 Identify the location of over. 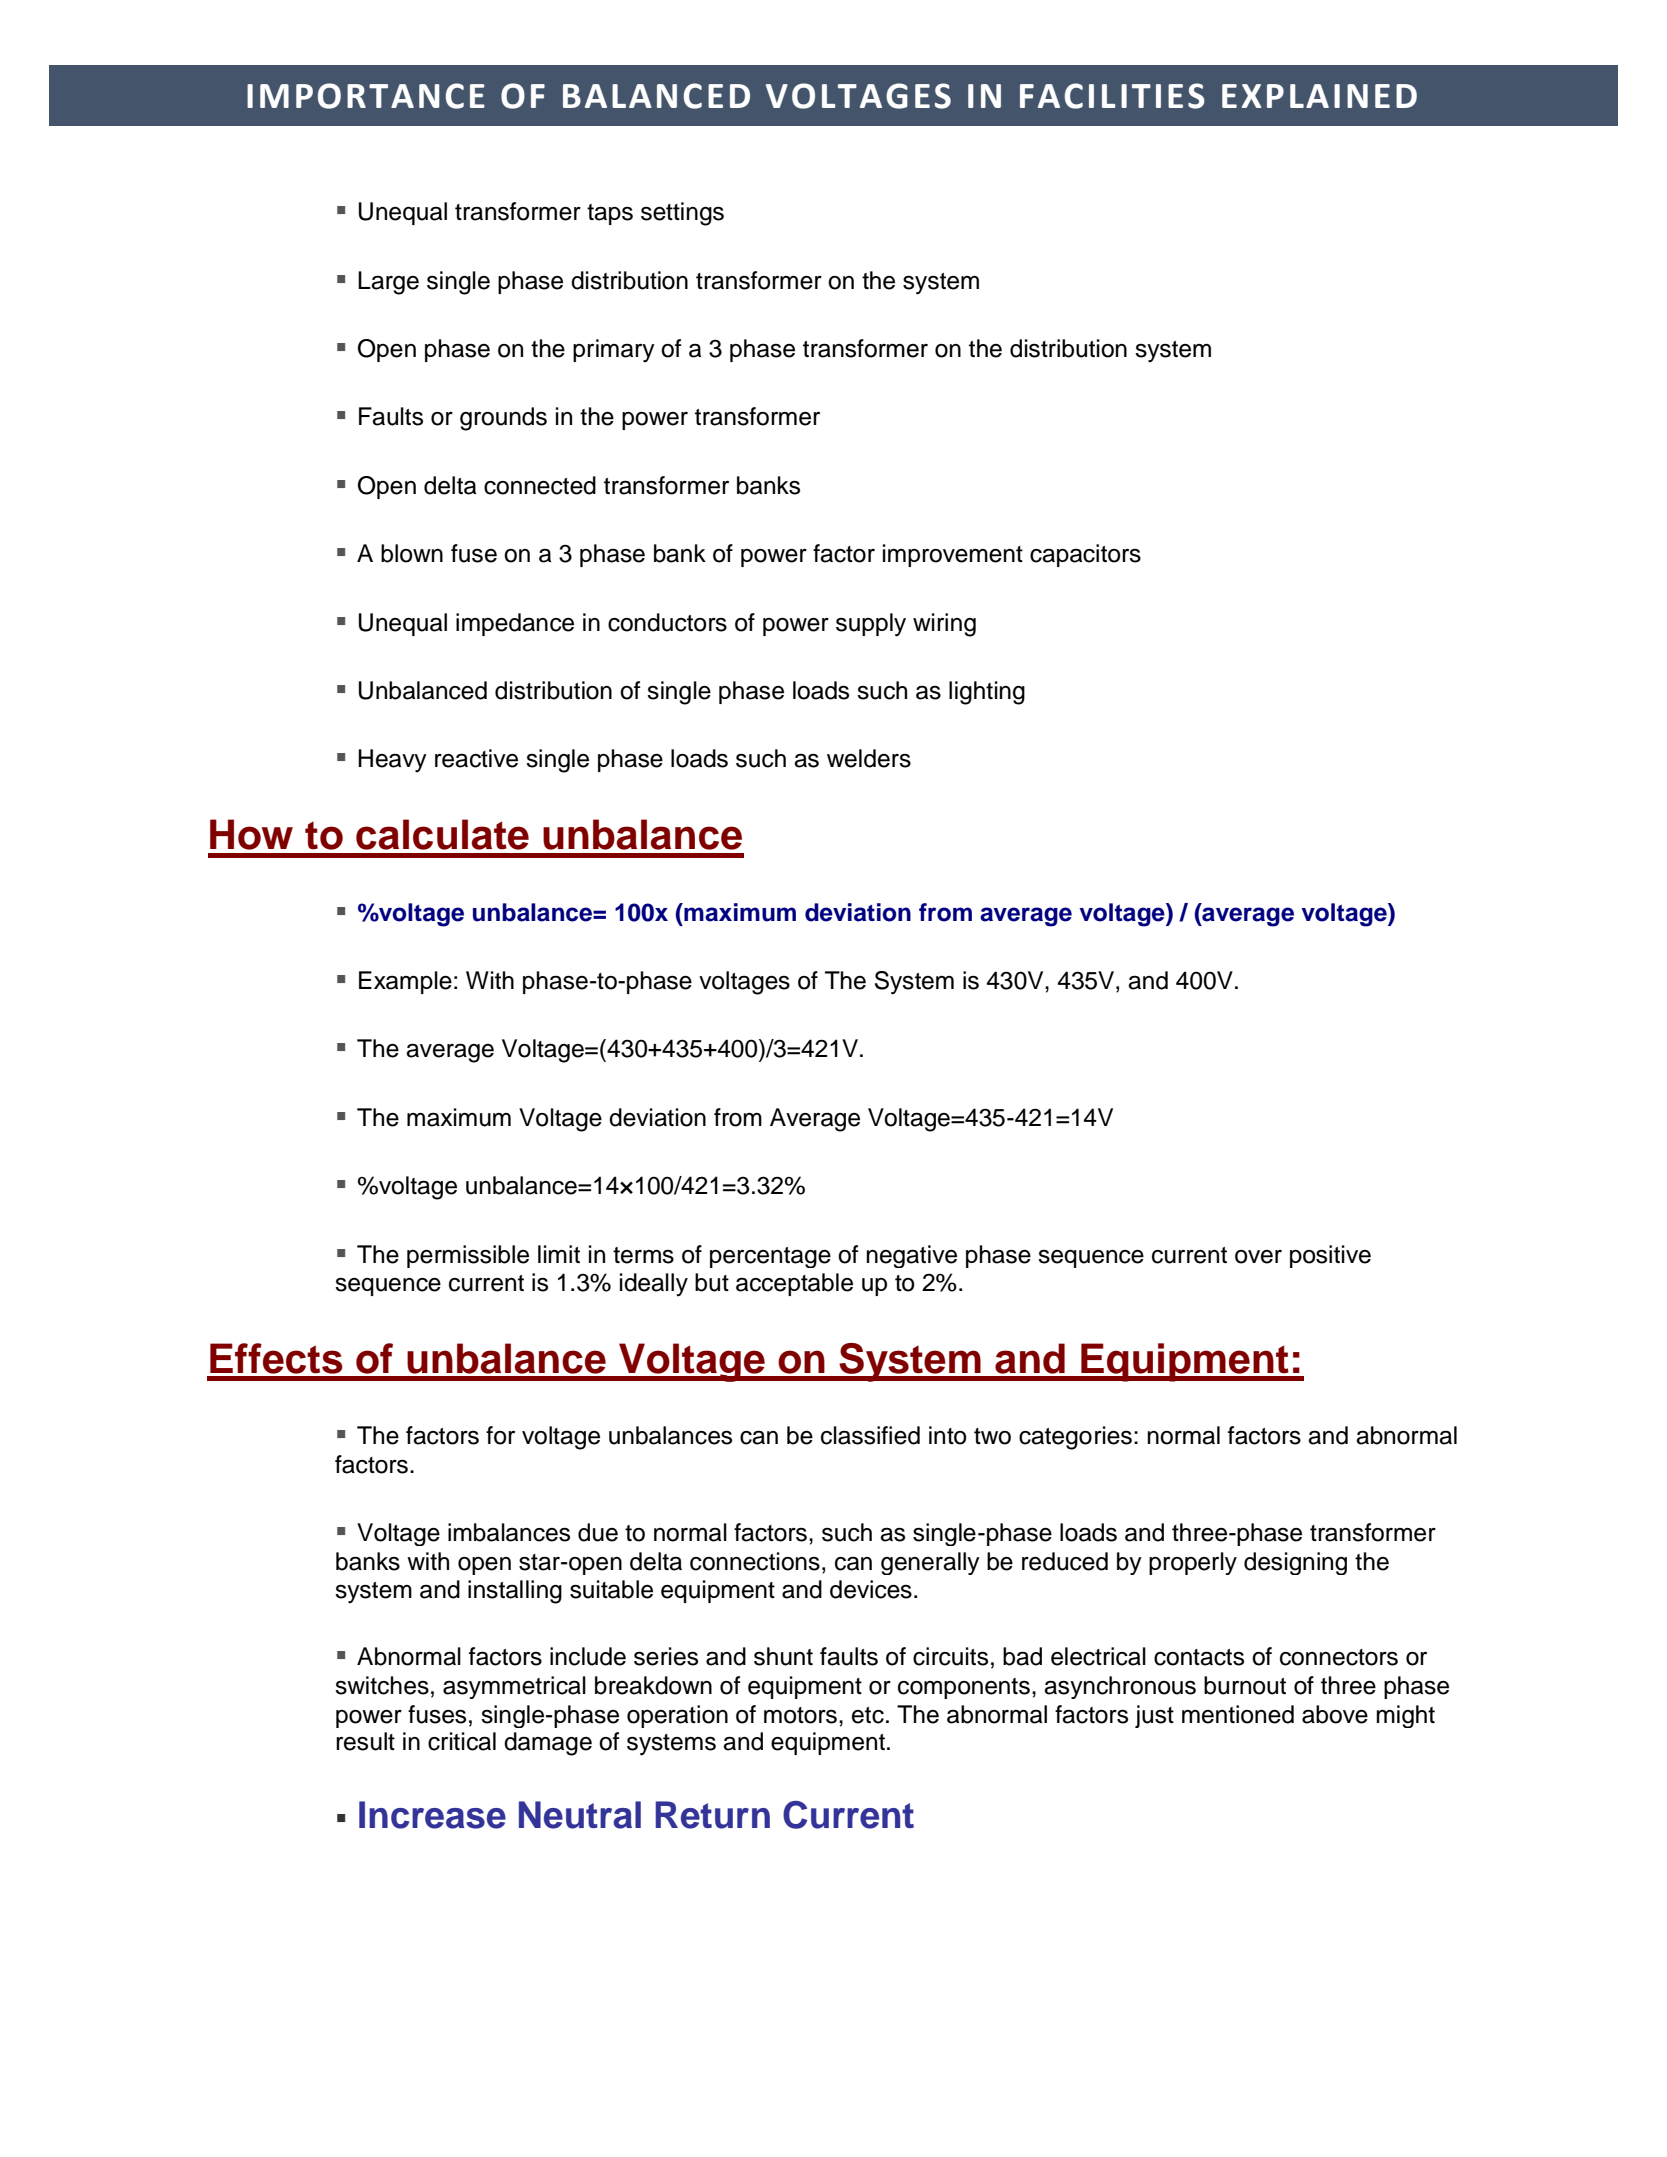
(1258, 1257).
